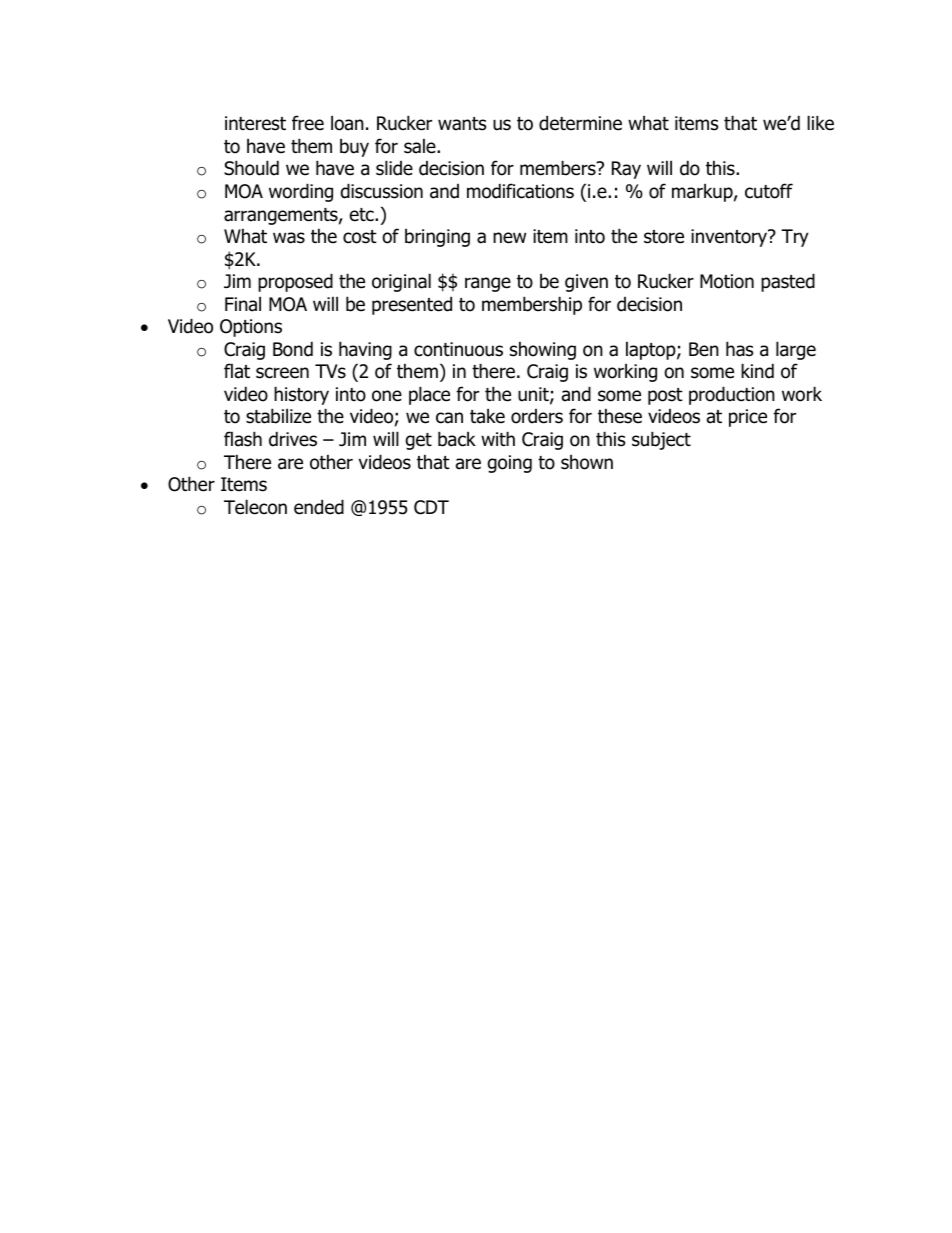 The width and height of the image is (952, 1233). I want to click on screen, so click(282, 373).
